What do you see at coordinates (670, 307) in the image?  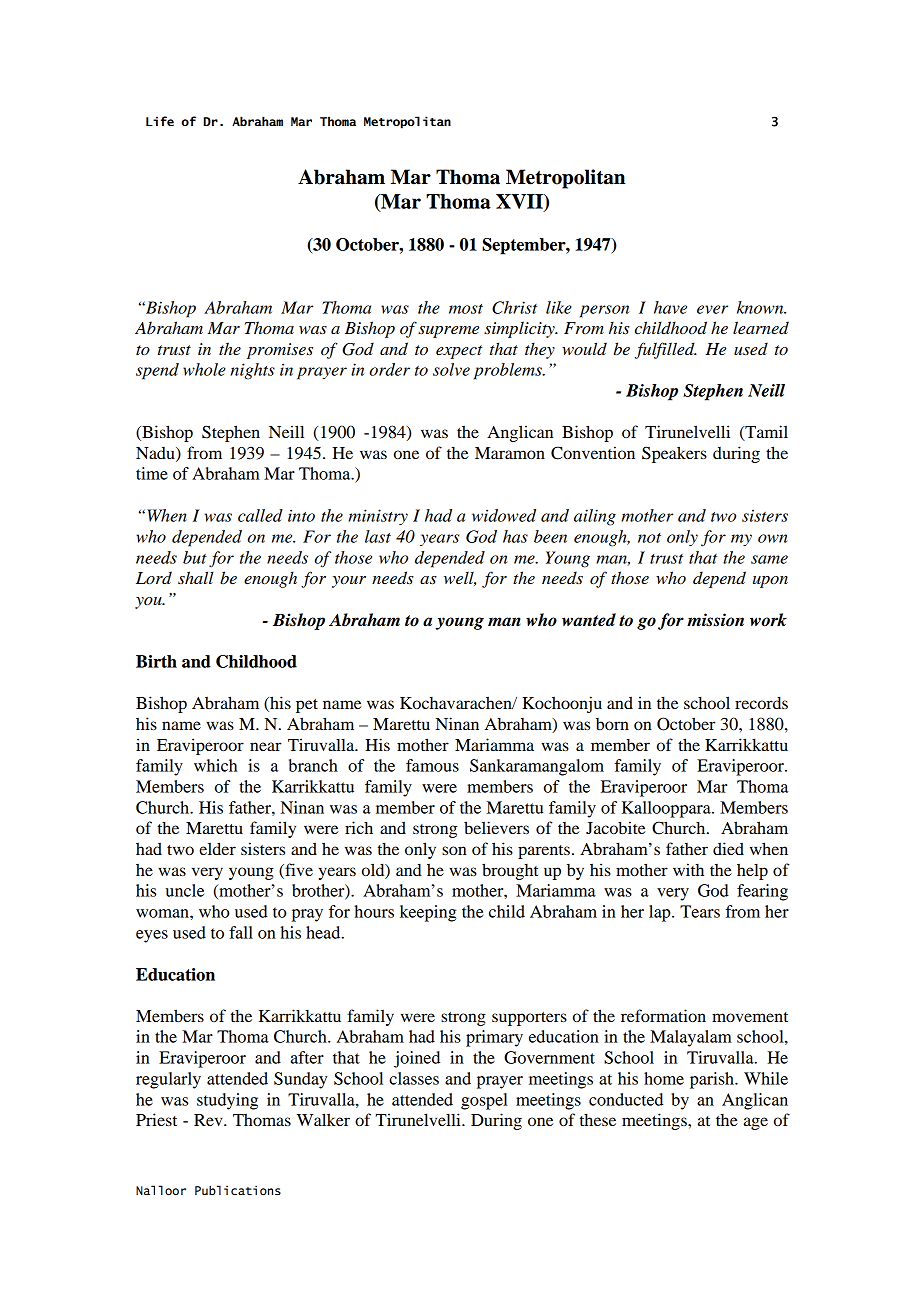 I see `have` at bounding box center [670, 307].
